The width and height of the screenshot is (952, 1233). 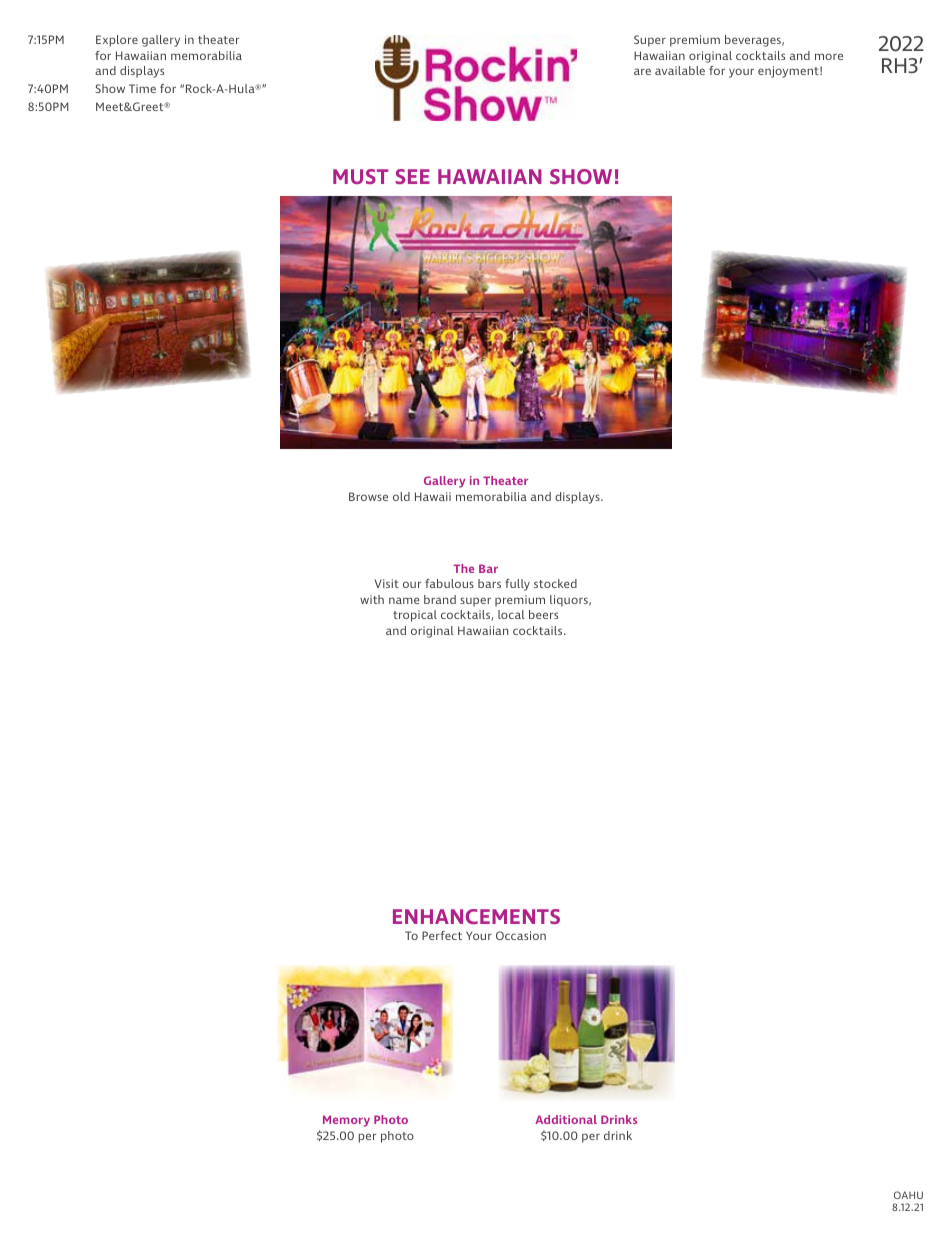 I want to click on stocked, so click(x=555, y=583).
